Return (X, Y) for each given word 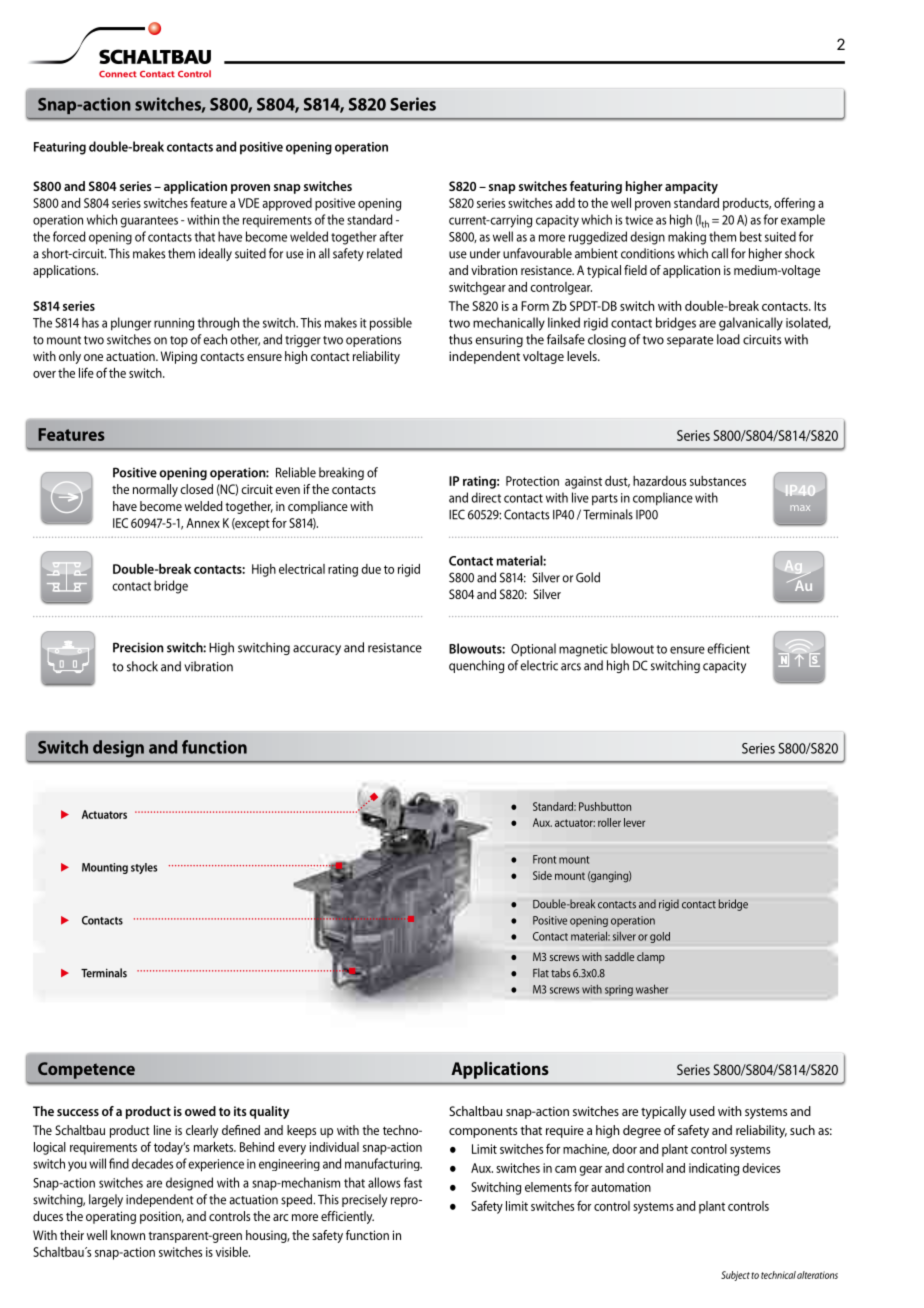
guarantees (149, 222)
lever (634, 822)
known (128, 1235)
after (391, 236)
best (751, 236)
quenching (476, 666)
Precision (138, 647)
